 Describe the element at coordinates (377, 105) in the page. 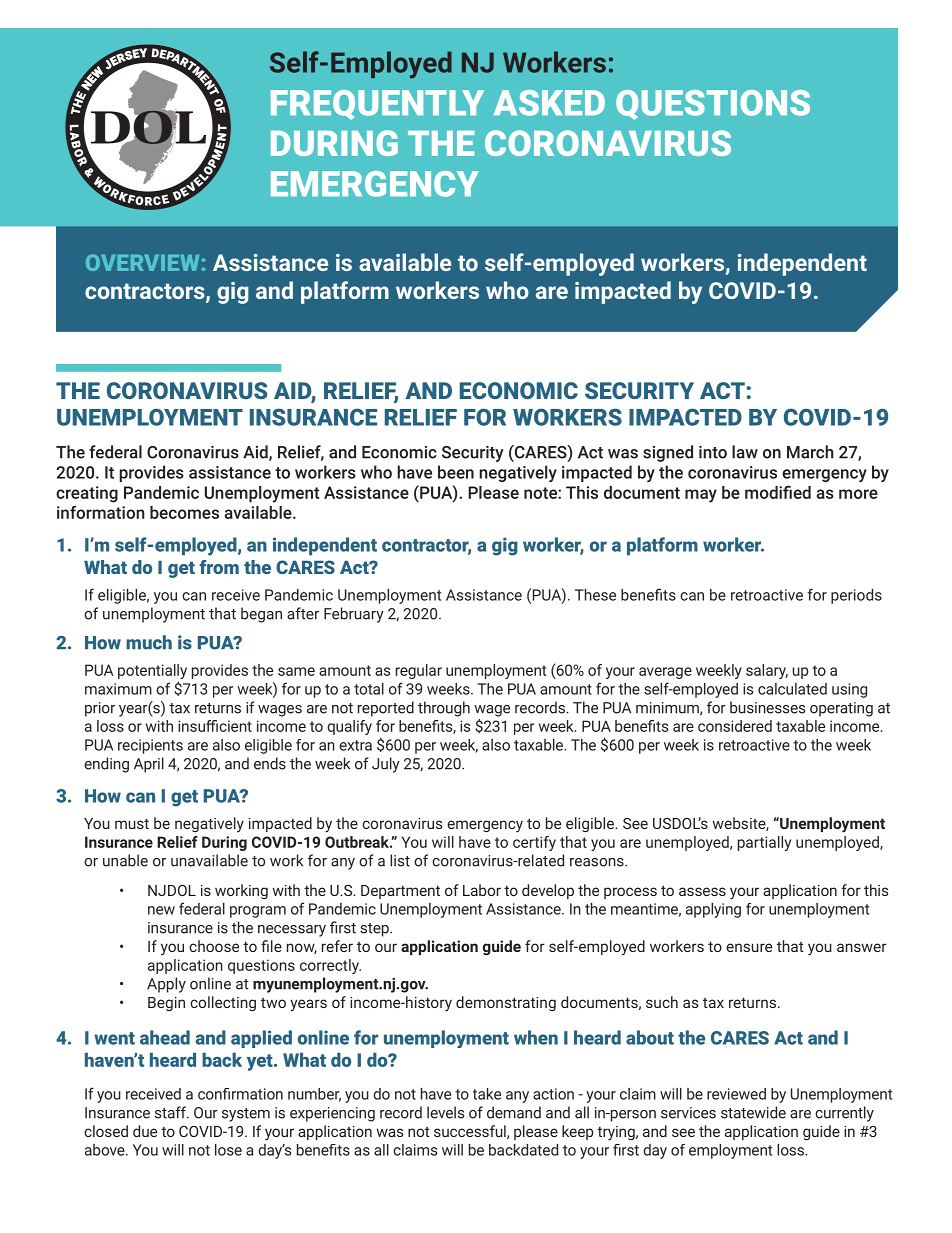

I see `FREQUENTLY` at that location.
